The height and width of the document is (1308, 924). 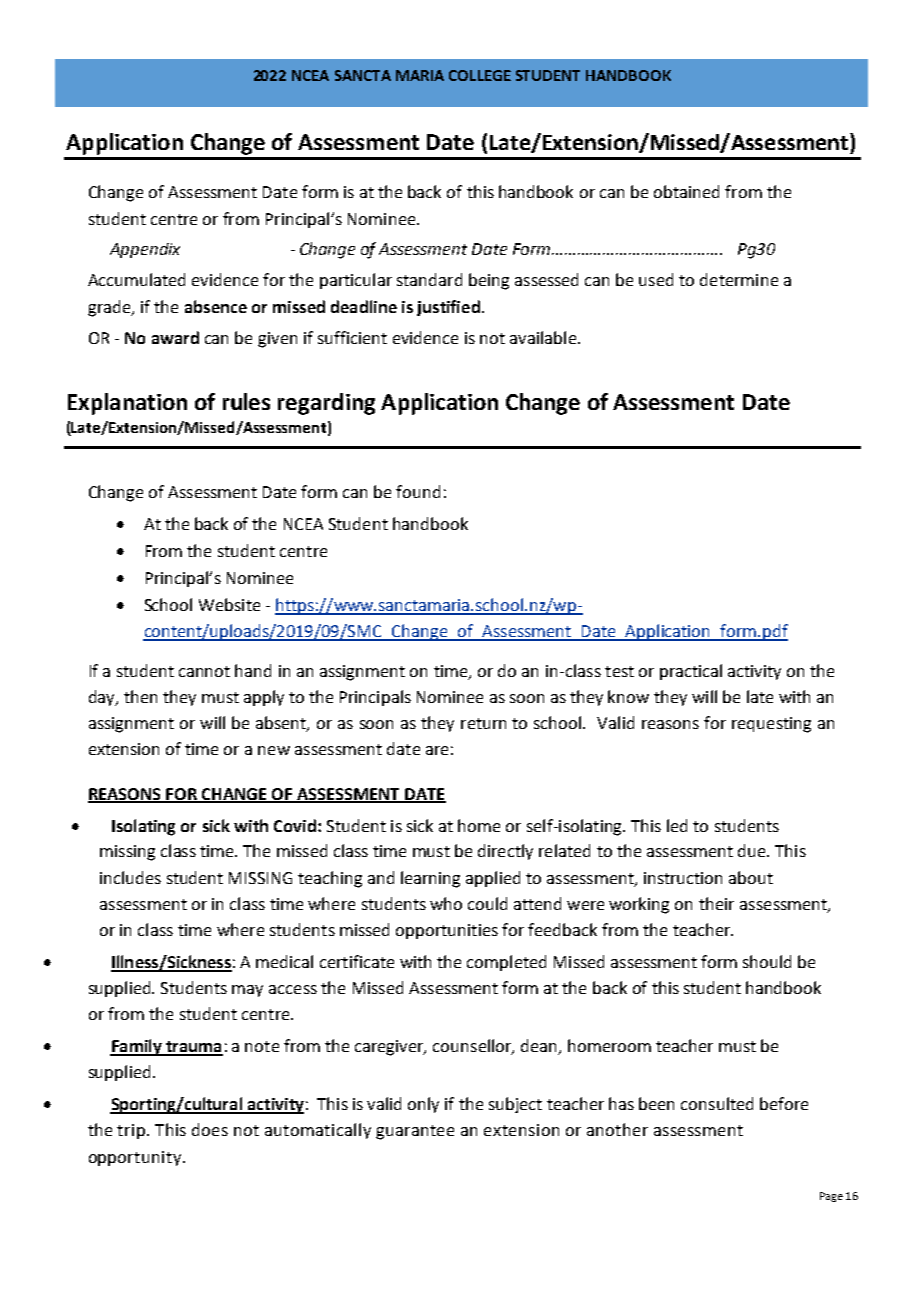 What do you see at coordinates (505, 852) in the document?
I see `directly` at bounding box center [505, 852].
